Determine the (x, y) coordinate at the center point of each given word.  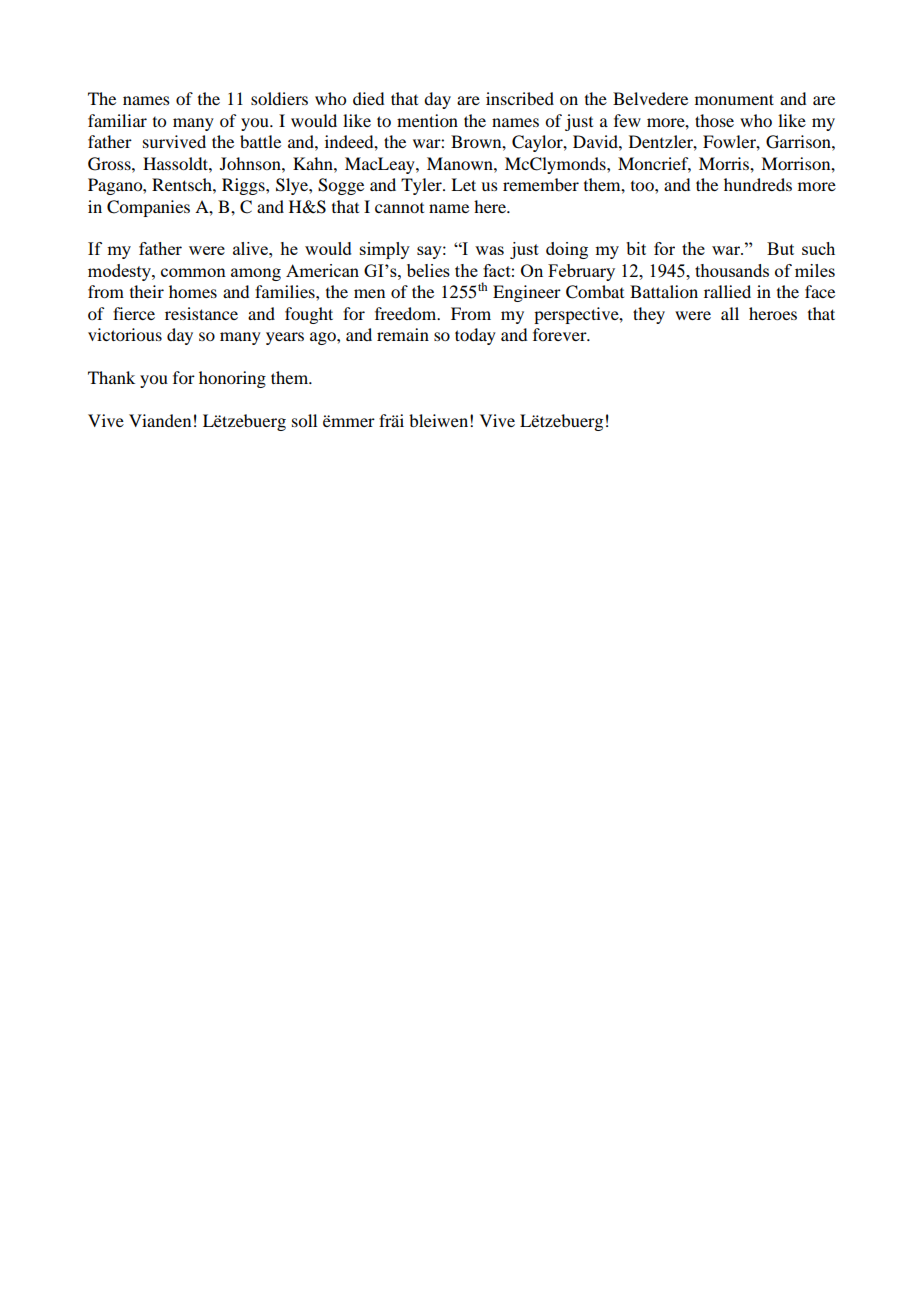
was (489, 250)
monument (734, 99)
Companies (148, 208)
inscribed (520, 98)
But (780, 248)
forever (561, 334)
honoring (232, 379)
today (475, 336)
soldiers (279, 98)
